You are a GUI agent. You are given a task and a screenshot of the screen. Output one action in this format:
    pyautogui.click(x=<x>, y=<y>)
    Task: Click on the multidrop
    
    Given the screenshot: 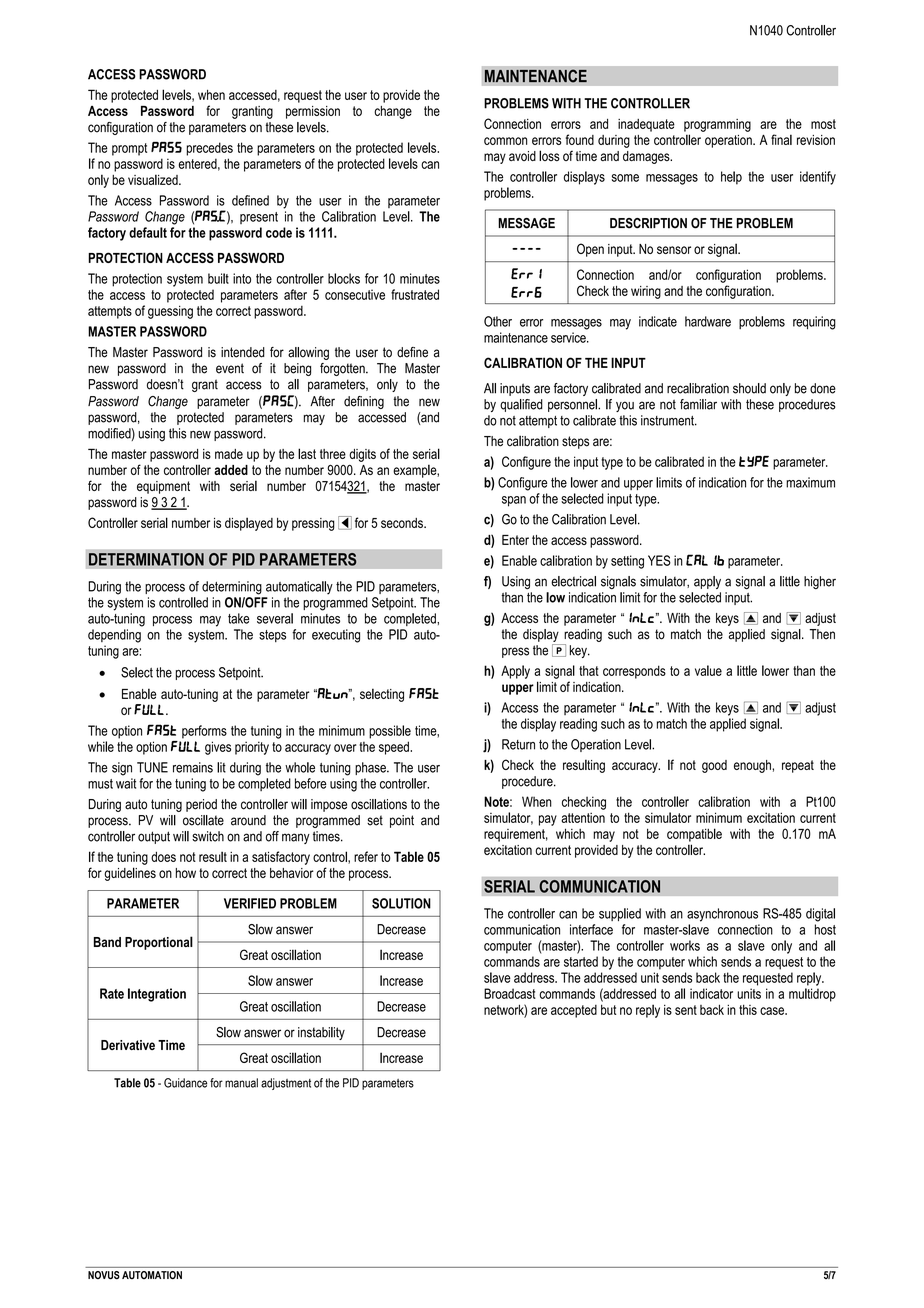 What is the action you would take?
    pyautogui.click(x=812, y=995)
